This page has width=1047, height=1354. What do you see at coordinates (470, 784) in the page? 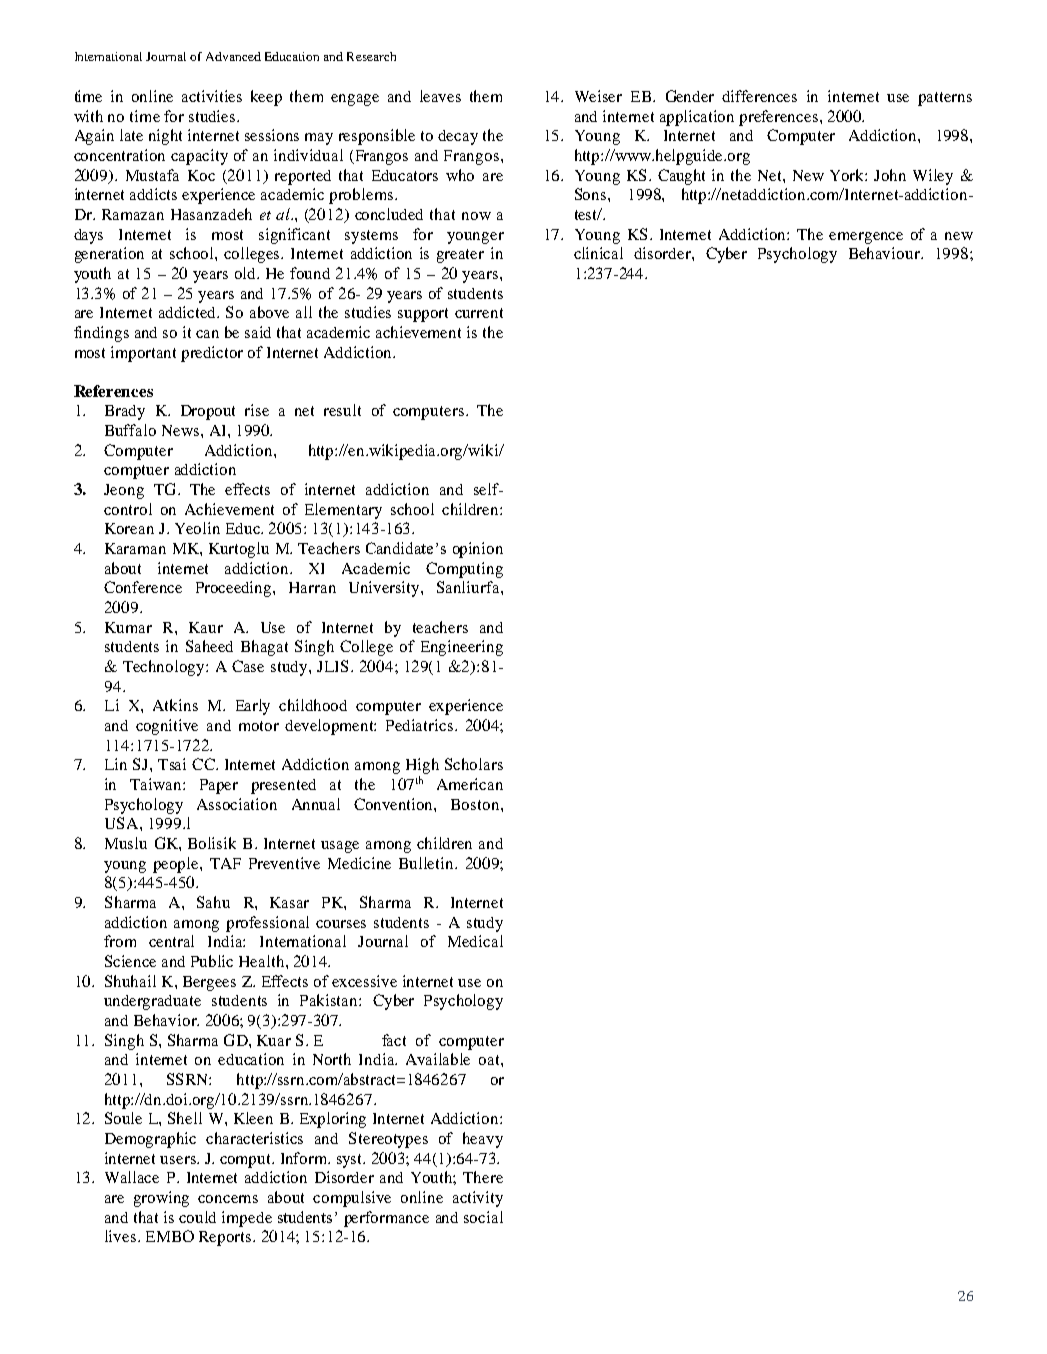
I see `American` at bounding box center [470, 784].
